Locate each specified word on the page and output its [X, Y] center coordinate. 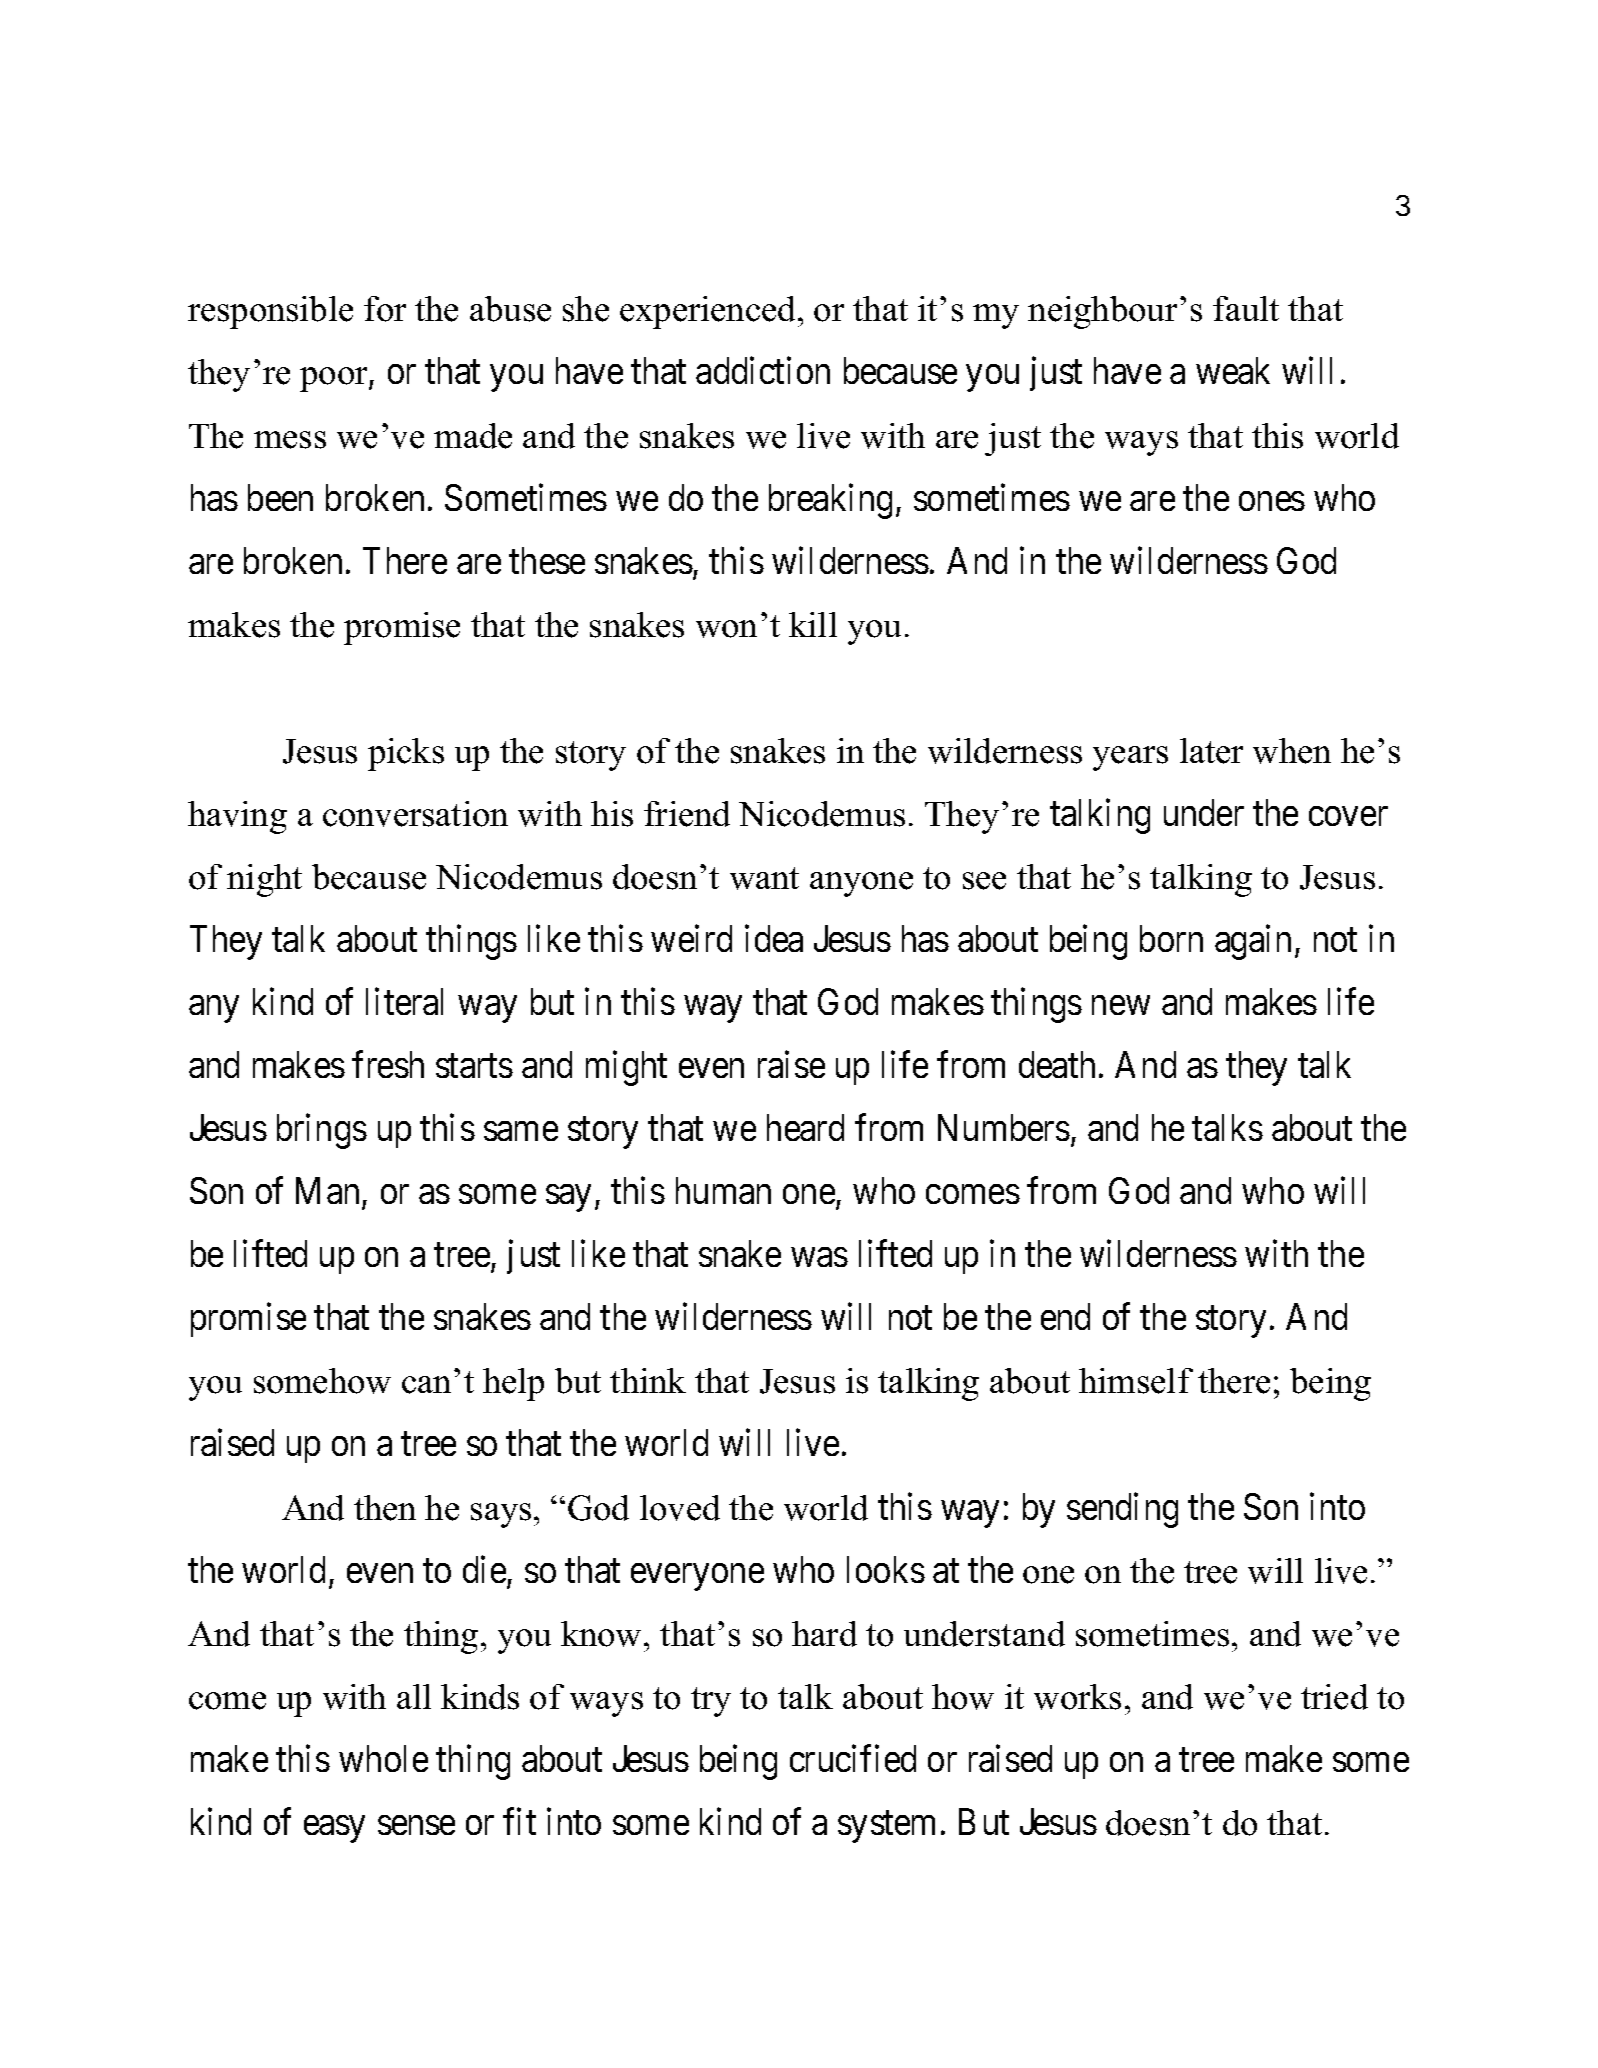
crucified [853, 1758]
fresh [388, 1064]
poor [335, 379]
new [1121, 1005]
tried [1334, 1697]
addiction [763, 370]
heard [805, 1127]
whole [383, 1758]
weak [1233, 370]
